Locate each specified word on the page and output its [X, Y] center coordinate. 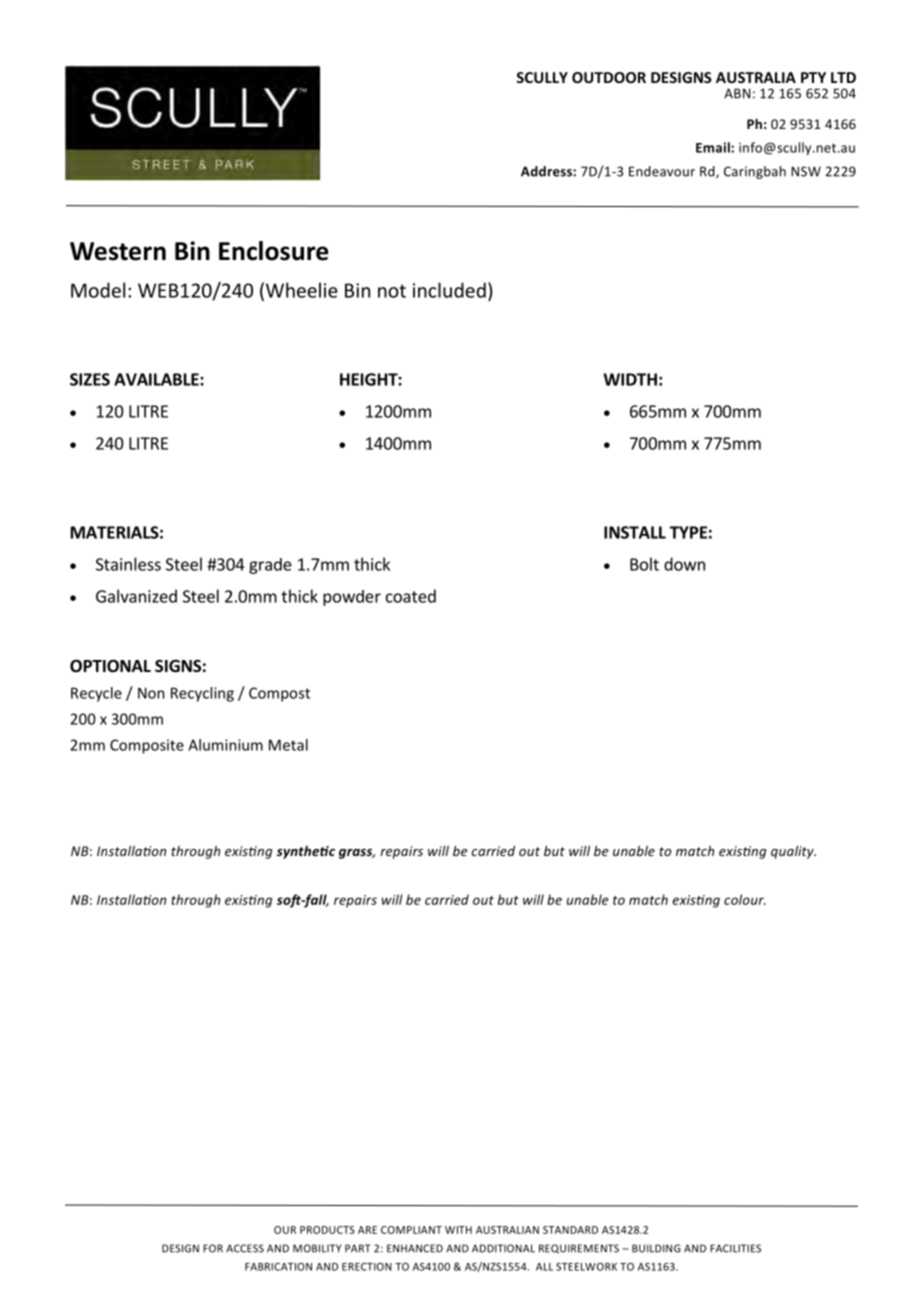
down [684, 564]
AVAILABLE [157, 379]
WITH [458, 1230]
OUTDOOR [609, 77]
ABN [737, 93]
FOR [213, 1248]
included [449, 290]
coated [411, 596]
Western [118, 251]
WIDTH [630, 379]
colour [745, 899]
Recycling [202, 694]
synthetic [306, 852]
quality [793, 852]
